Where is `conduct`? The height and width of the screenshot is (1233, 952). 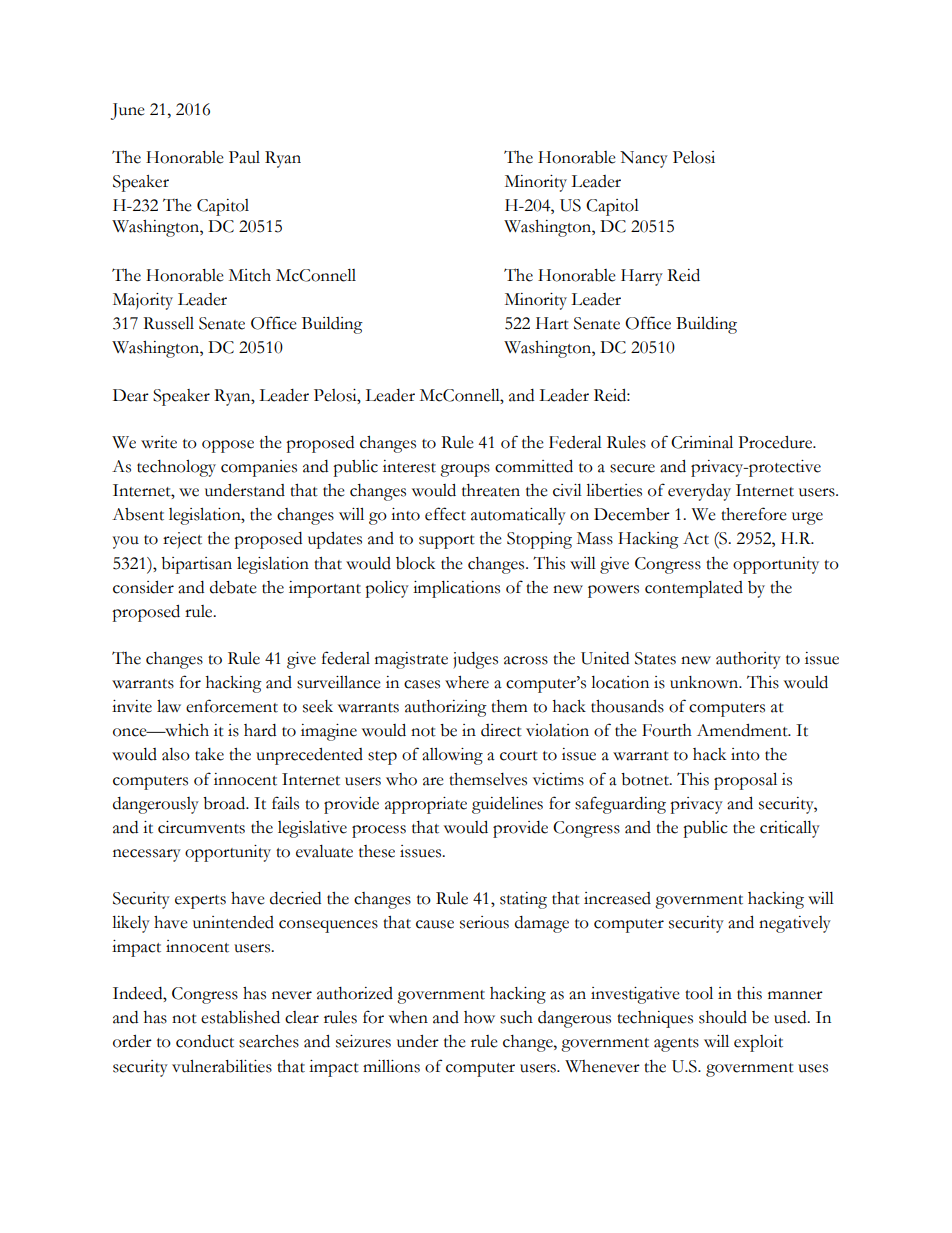 conduct is located at coordinates (205, 1041).
